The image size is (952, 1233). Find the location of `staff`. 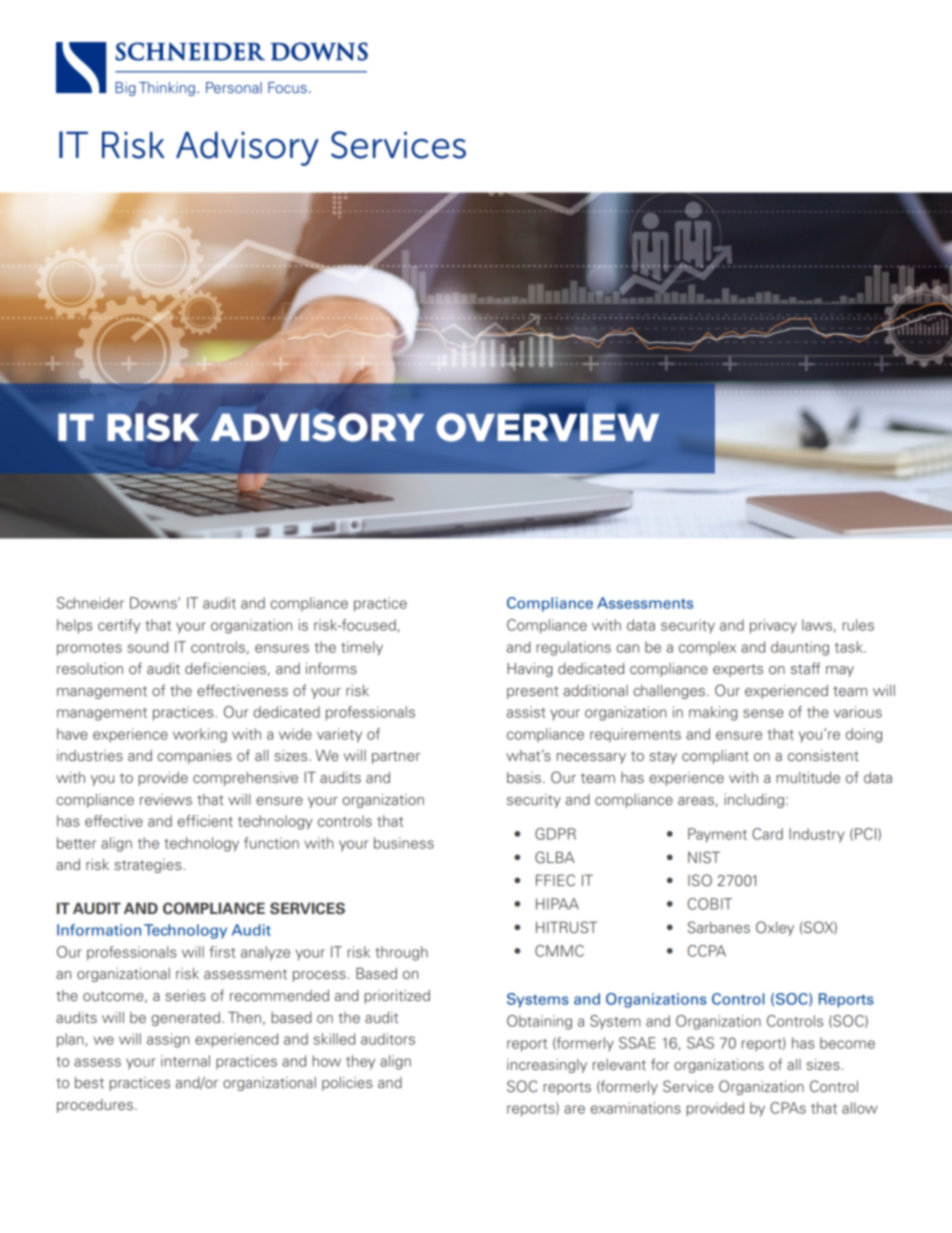

staff is located at coordinates (805, 668).
